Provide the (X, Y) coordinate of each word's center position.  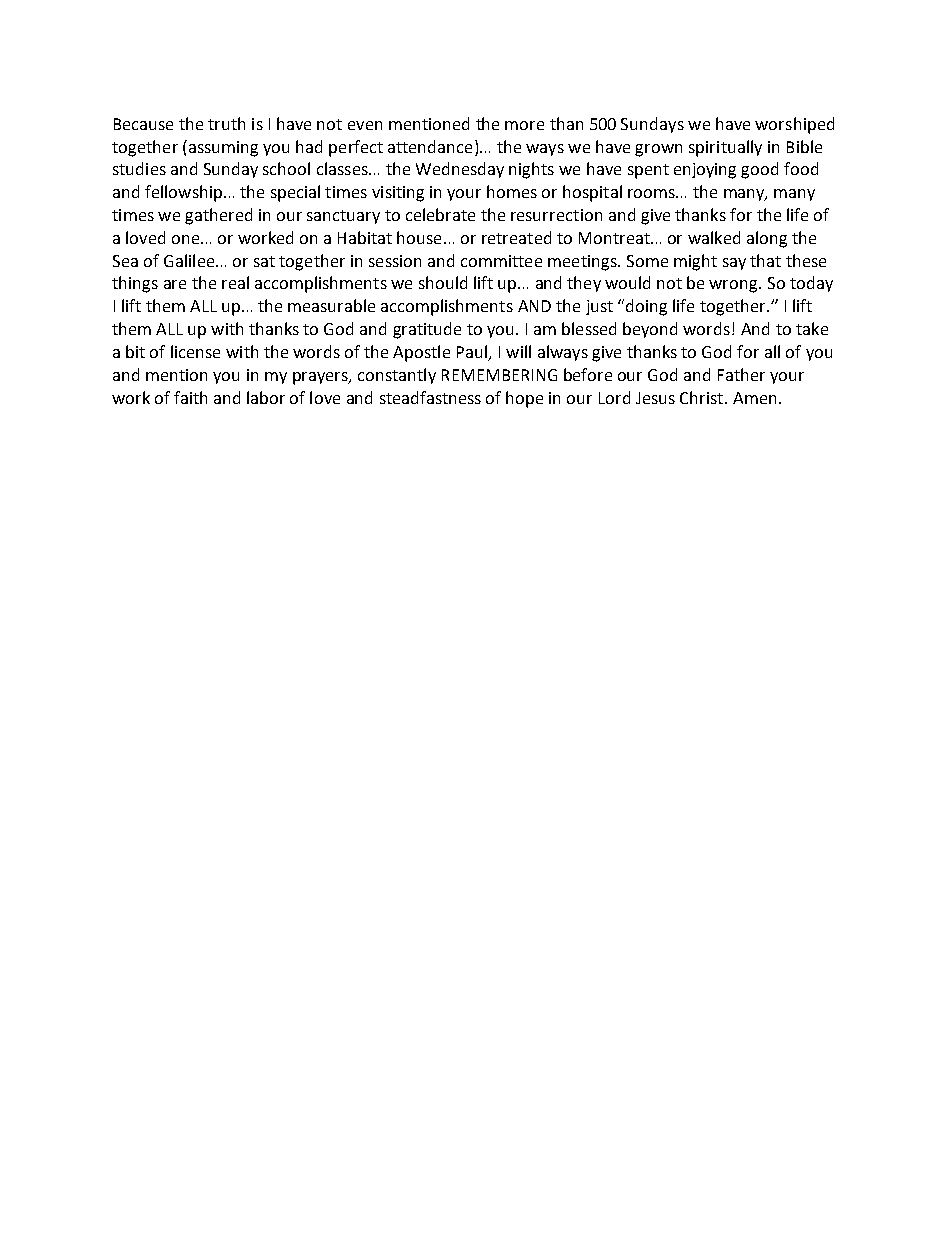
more (524, 125)
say (734, 264)
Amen (754, 398)
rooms (652, 193)
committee (501, 261)
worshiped (794, 125)
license (195, 351)
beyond (650, 330)
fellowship (183, 193)
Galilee (190, 260)
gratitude (427, 330)
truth (226, 123)
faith (190, 397)
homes (512, 191)
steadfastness (430, 397)
